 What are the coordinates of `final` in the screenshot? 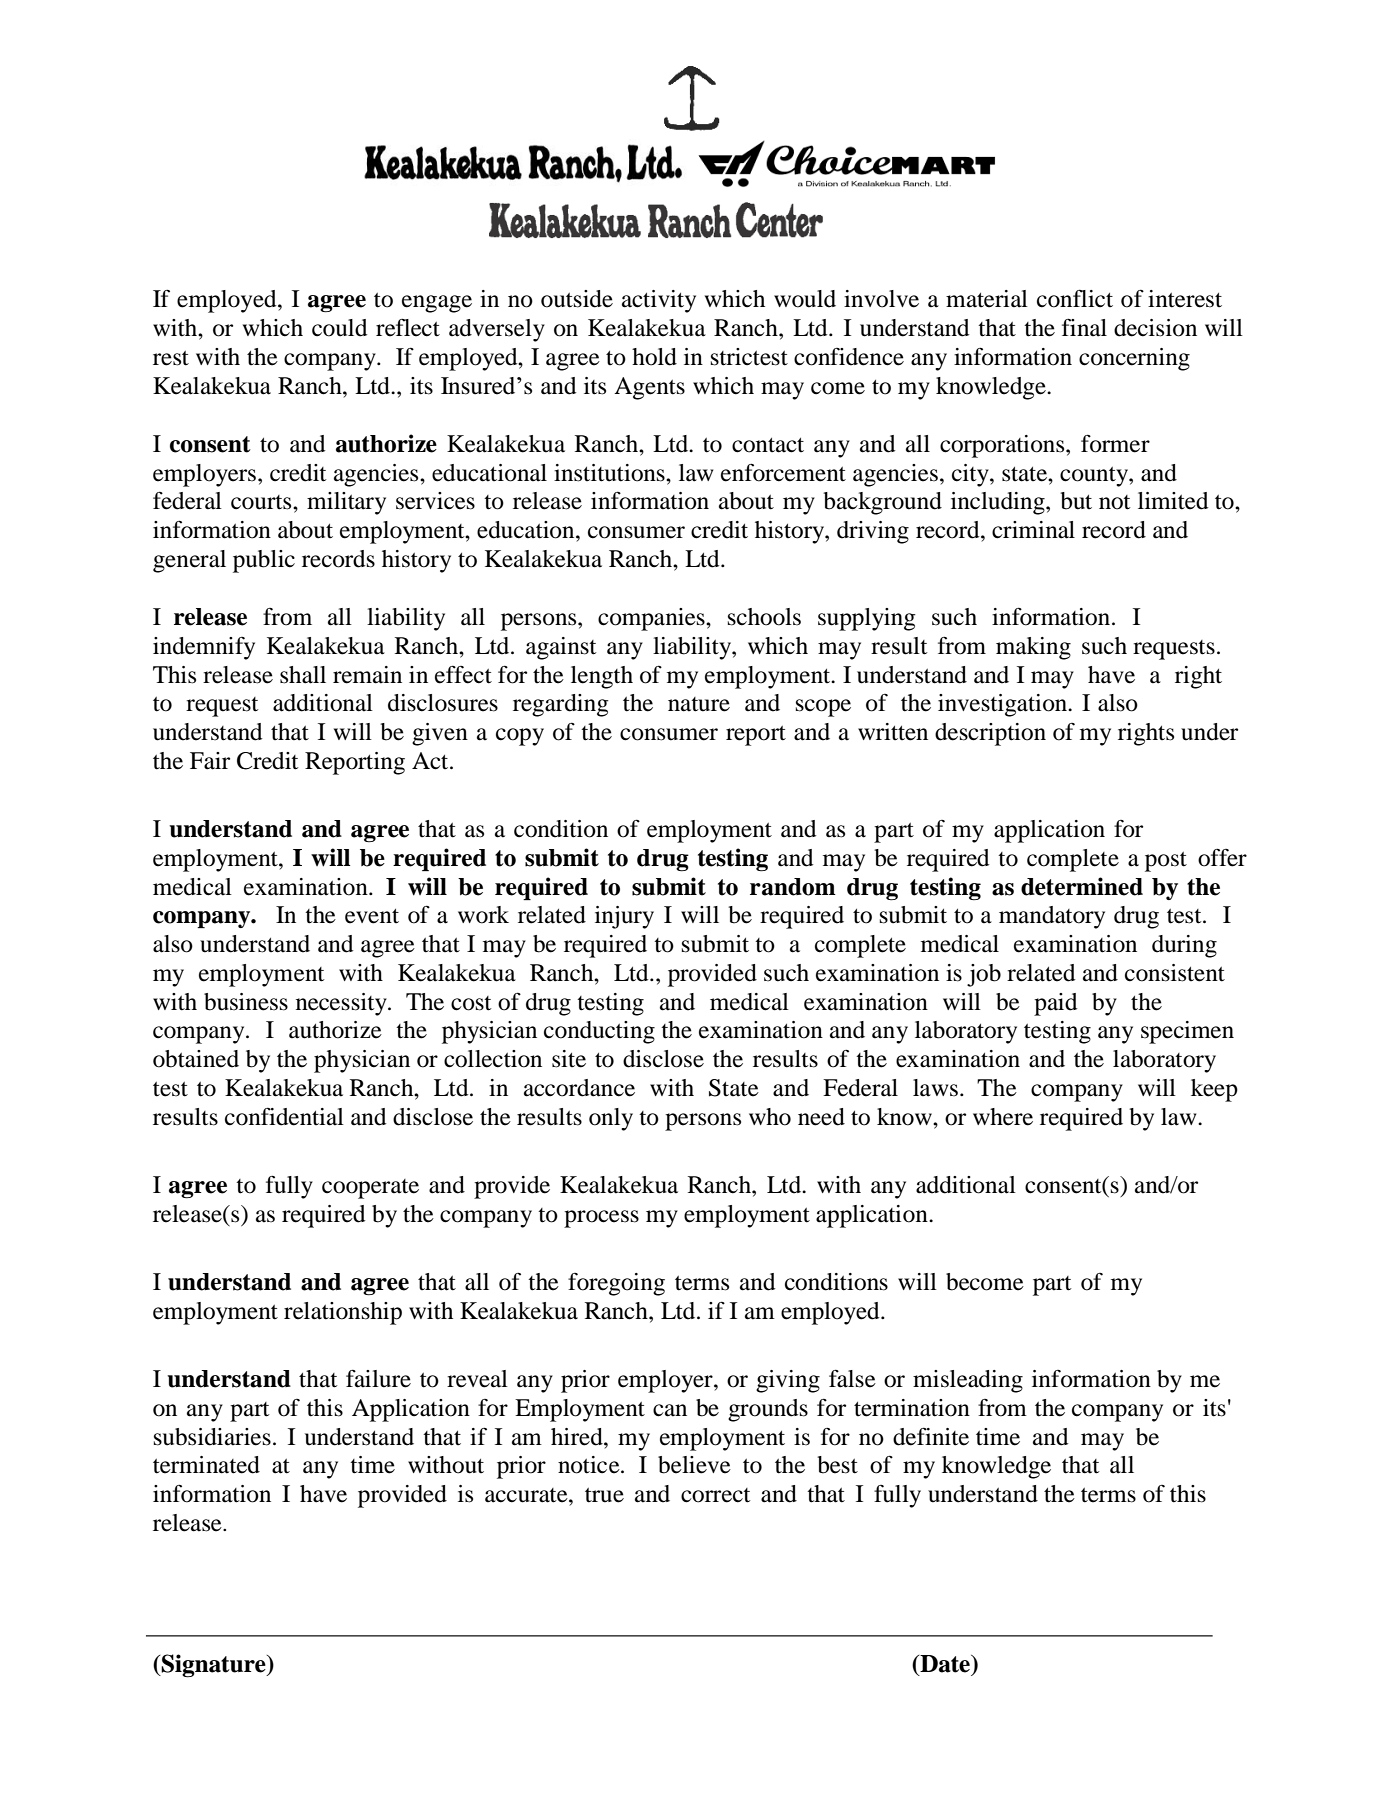 It's located at (1084, 328).
